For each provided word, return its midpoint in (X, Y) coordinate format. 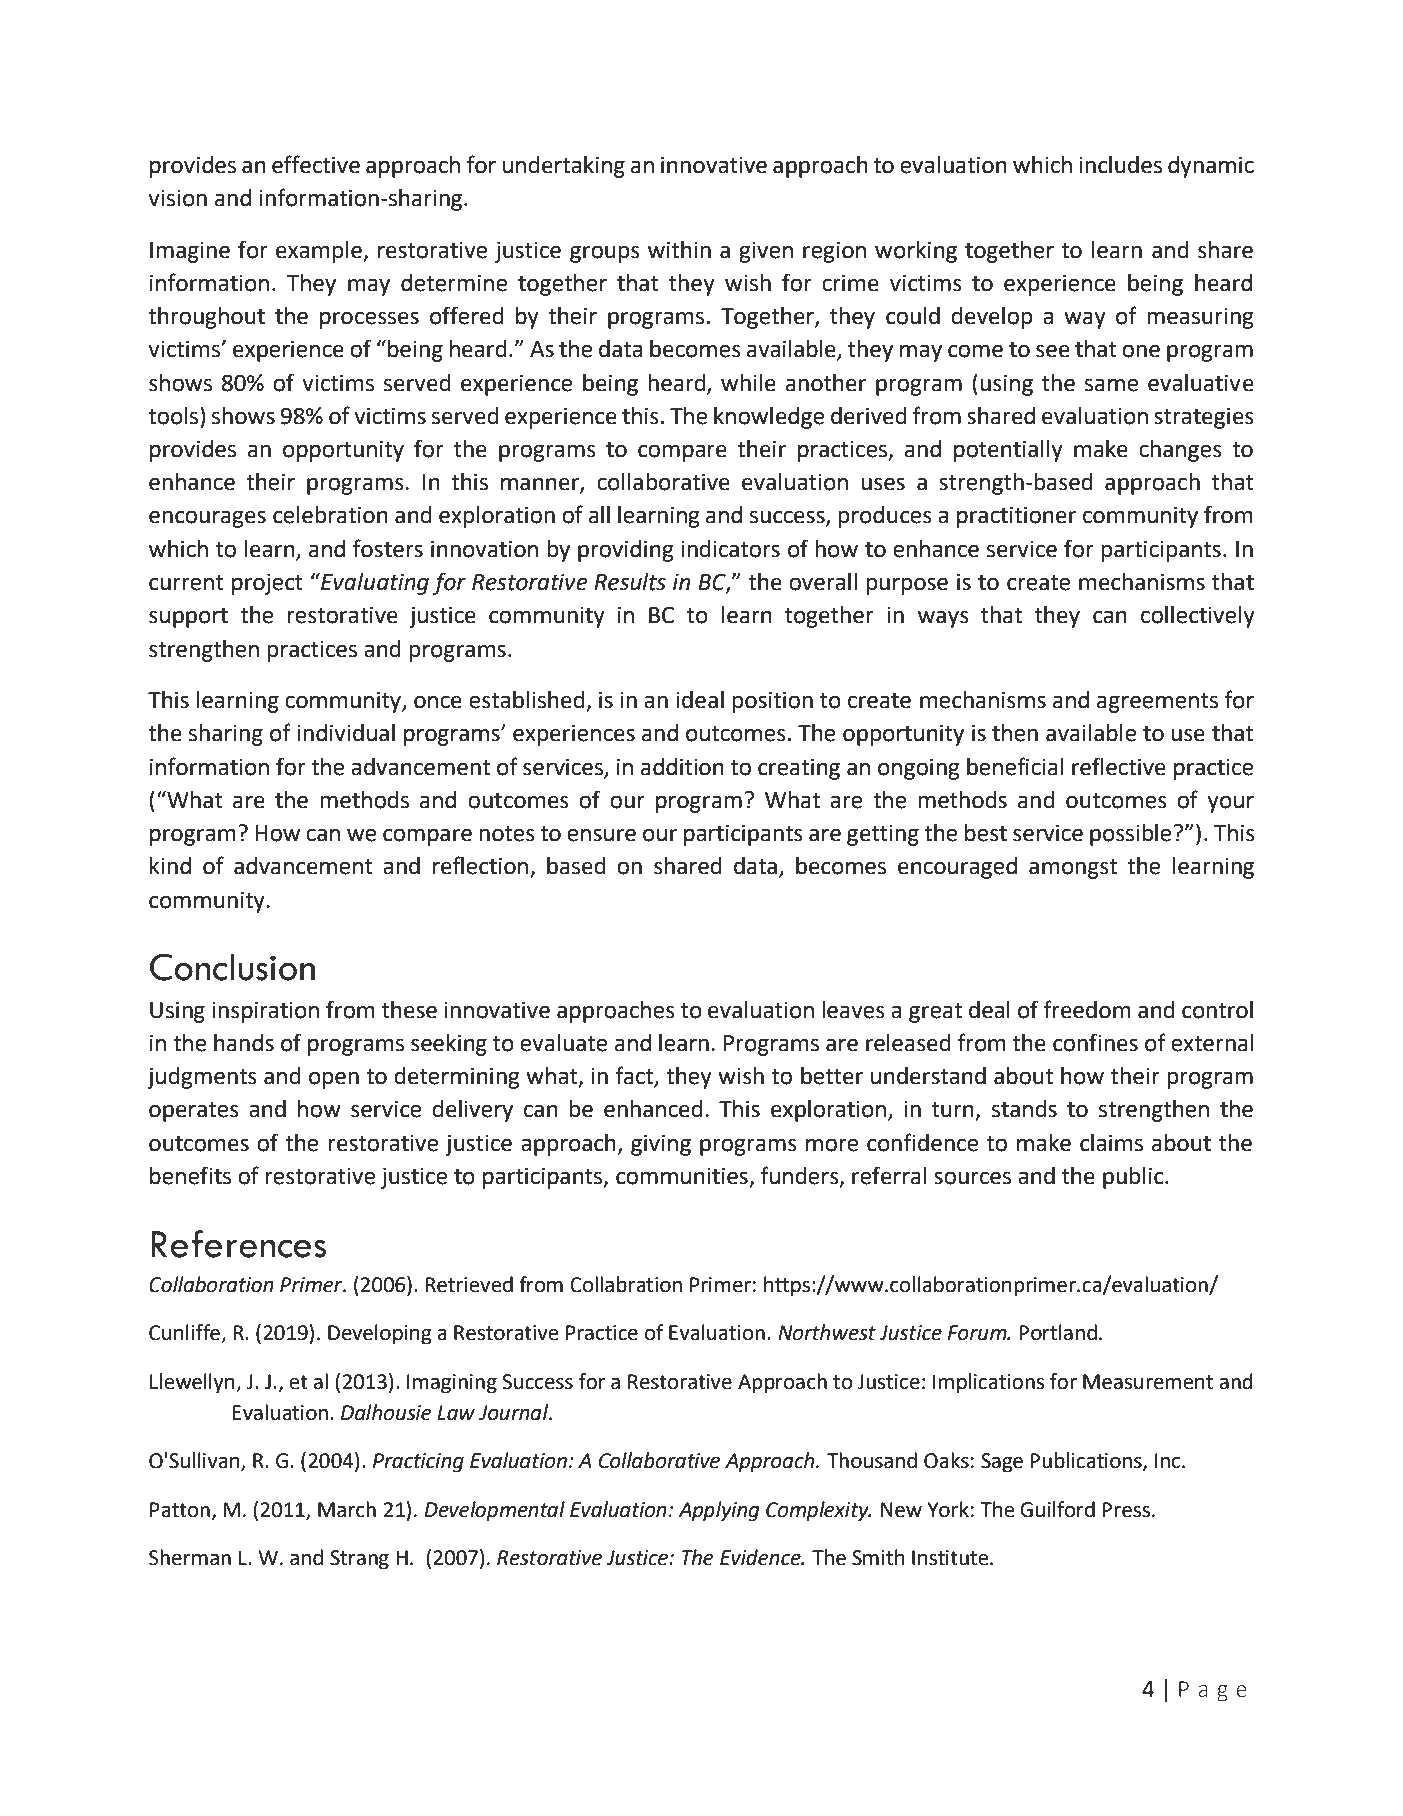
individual (346, 733)
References (238, 1244)
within (679, 250)
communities (683, 1177)
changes (1180, 451)
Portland (1058, 1332)
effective (316, 164)
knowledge (769, 418)
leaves (853, 1010)
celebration (330, 515)
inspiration (265, 1012)
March (347, 1509)
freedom (1086, 1009)
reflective (1119, 766)
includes (1120, 165)
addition (682, 767)
